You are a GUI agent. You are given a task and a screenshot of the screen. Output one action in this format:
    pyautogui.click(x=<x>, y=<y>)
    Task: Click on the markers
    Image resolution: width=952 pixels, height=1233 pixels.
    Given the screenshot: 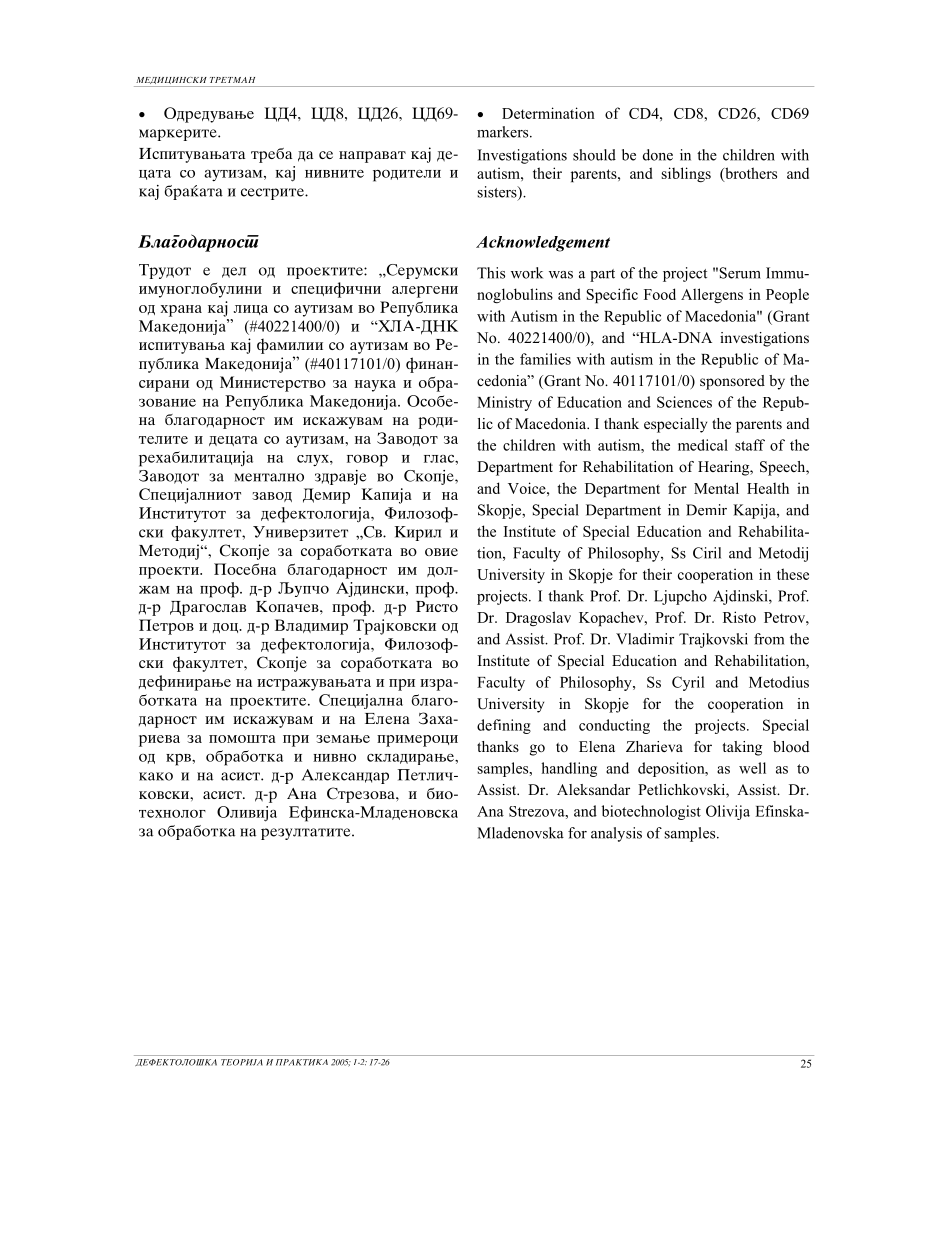 What is the action you would take?
    pyautogui.click(x=504, y=132)
